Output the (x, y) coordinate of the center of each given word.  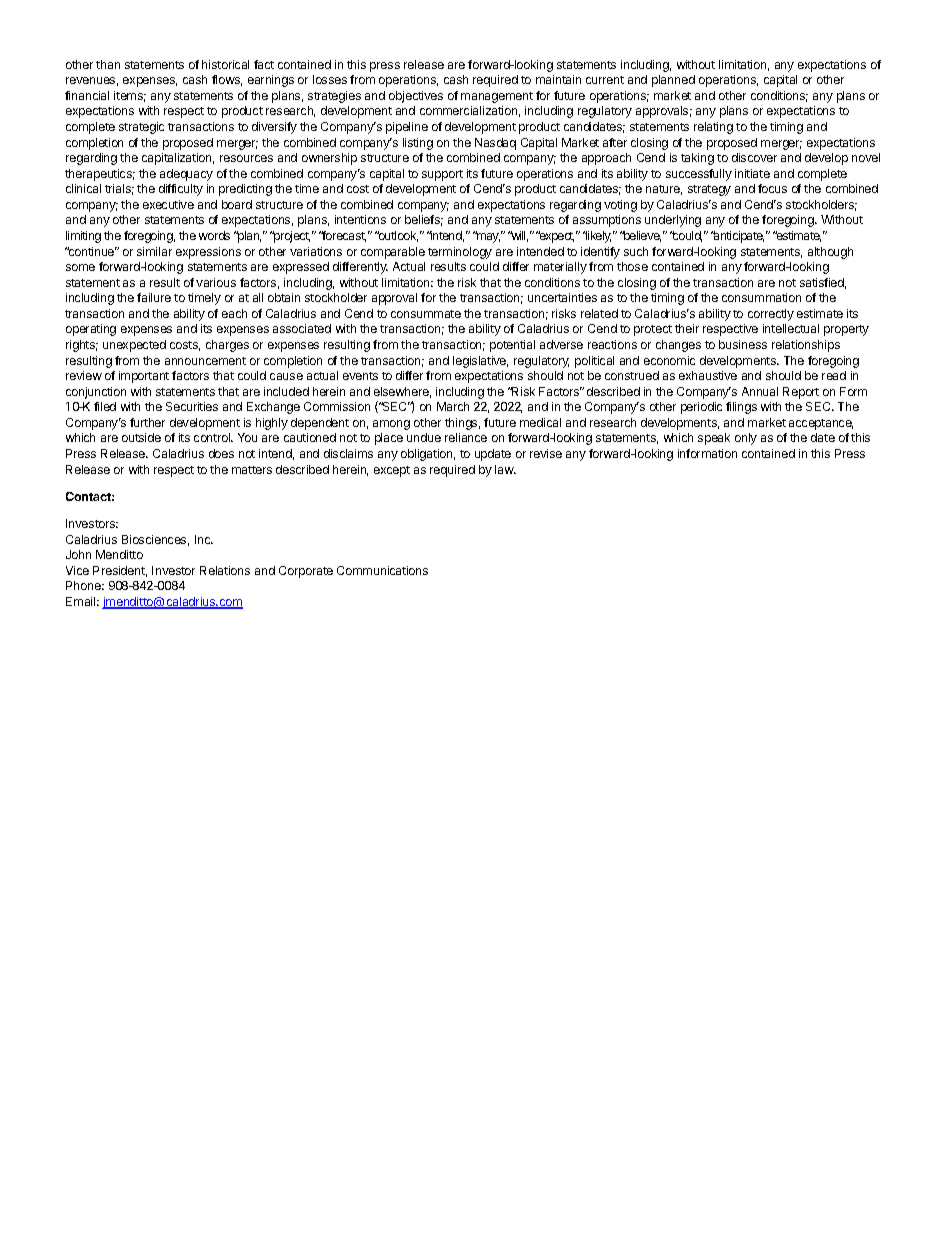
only (746, 439)
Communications (382, 570)
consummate (426, 314)
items (130, 96)
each (234, 313)
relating (713, 128)
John (78, 554)
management (497, 97)
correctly (771, 315)
